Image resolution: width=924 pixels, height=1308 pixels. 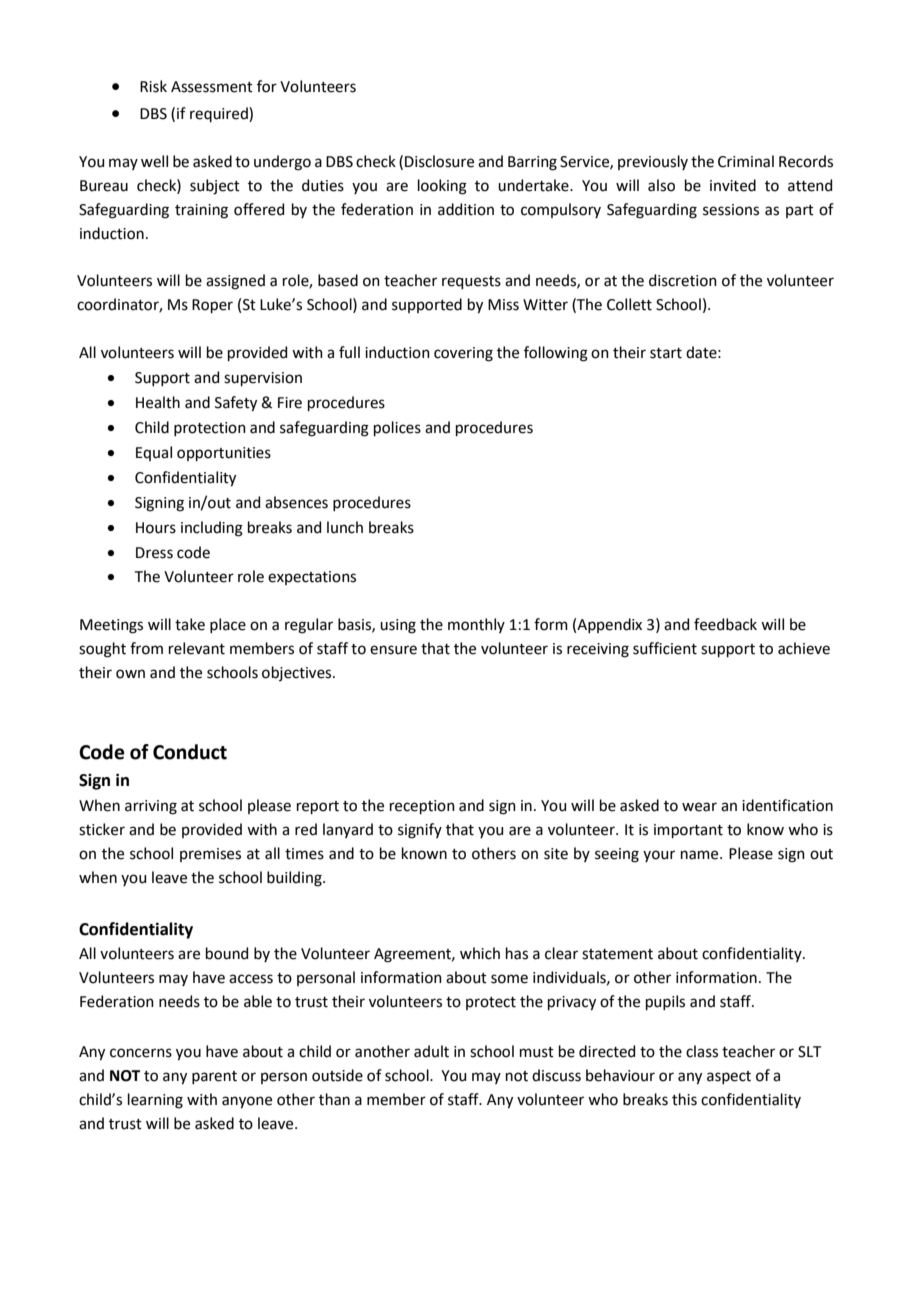 I want to click on adult, so click(x=431, y=1051).
